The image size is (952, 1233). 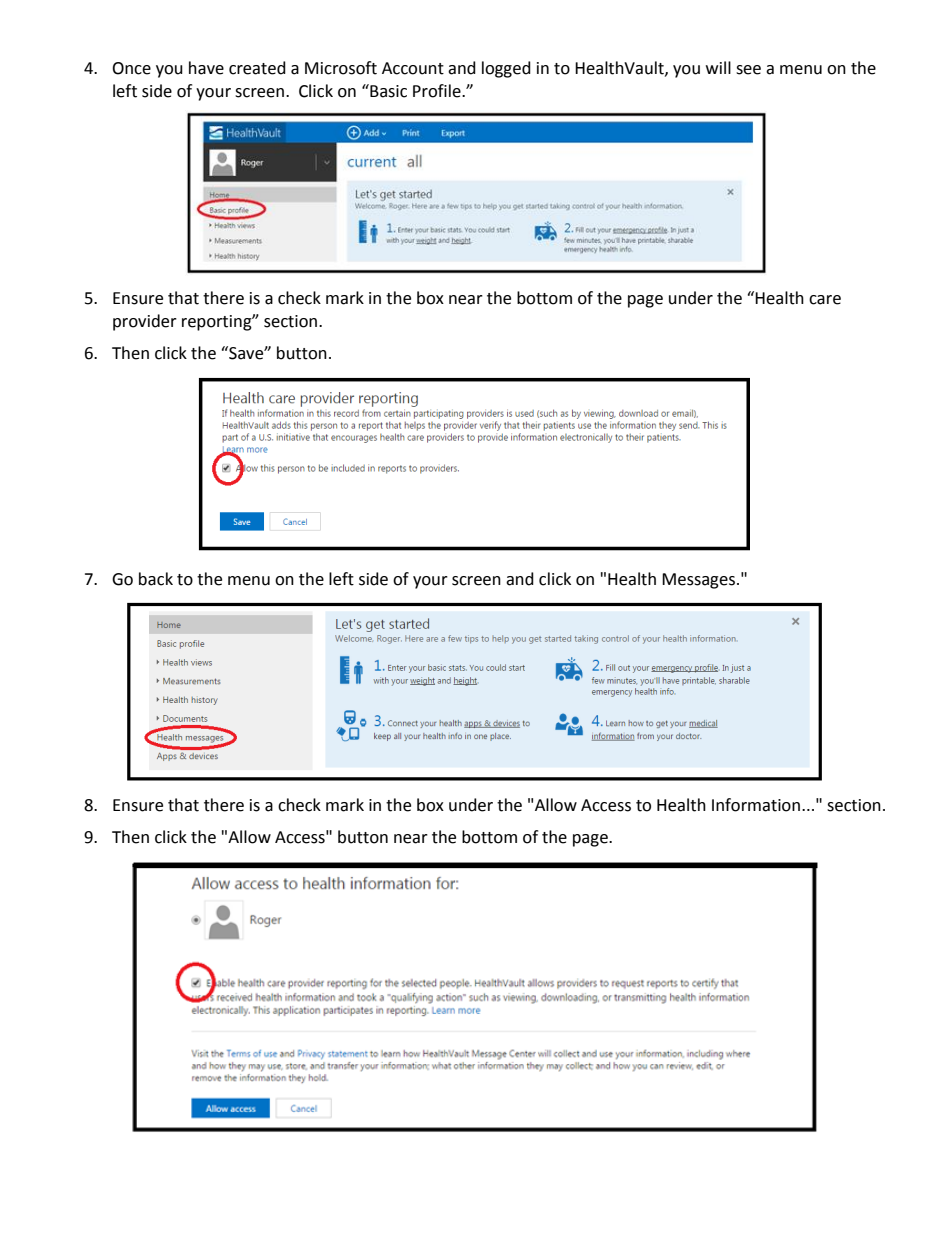 What do you see at coordinates (506, 69) in the screenshot?
I see `logged` at bounding box center [506, 69].
